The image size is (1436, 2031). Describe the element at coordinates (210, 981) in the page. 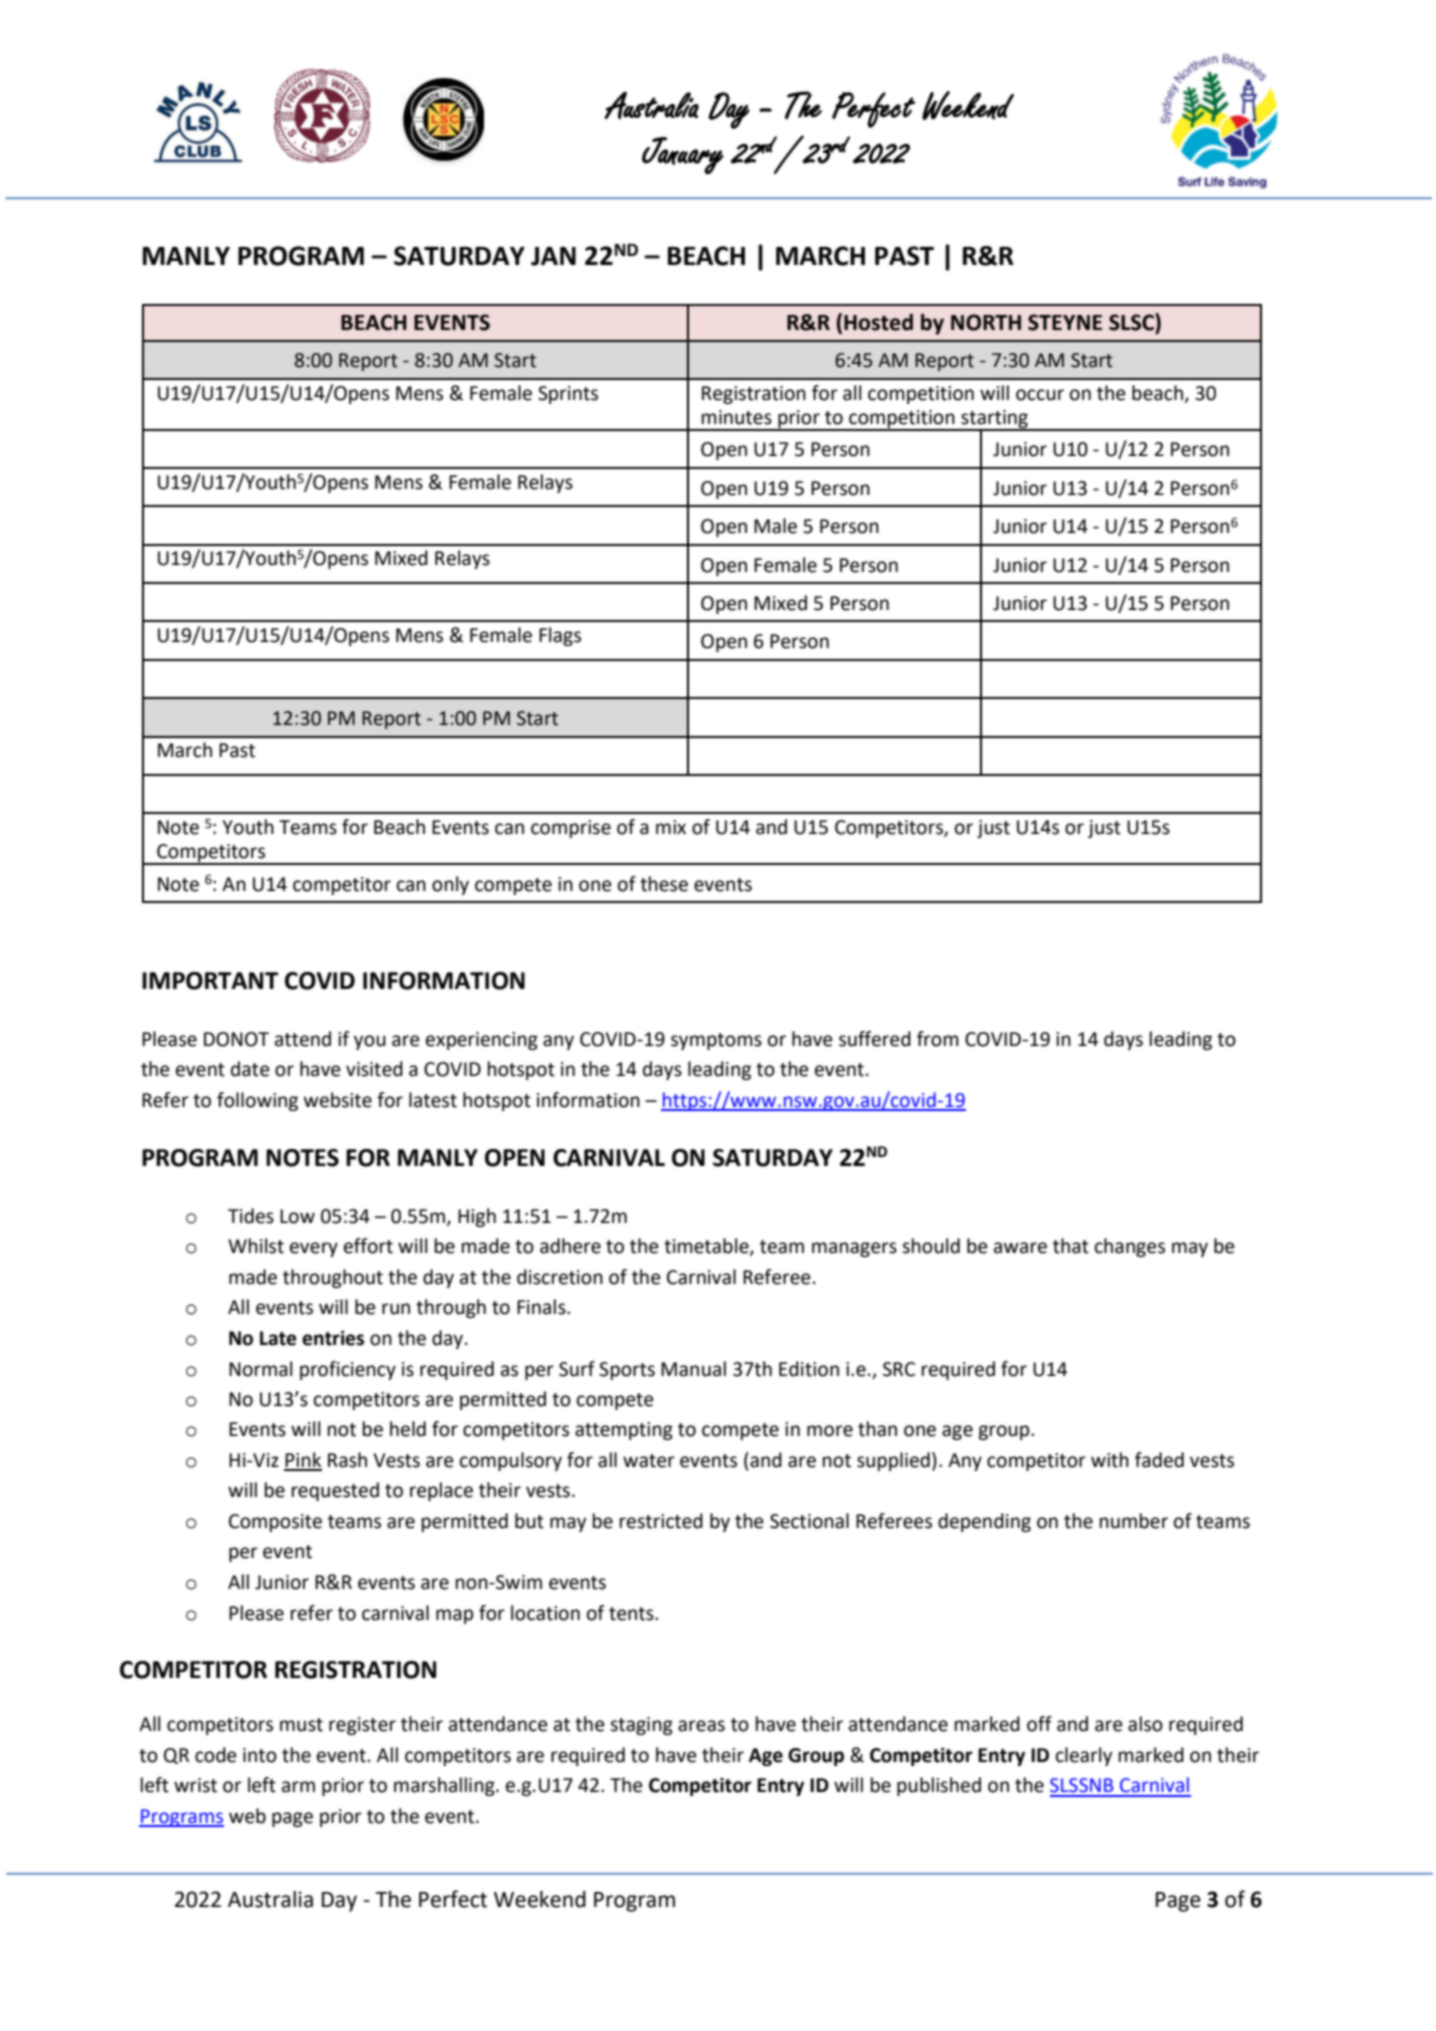

I see `IMPORTANT` at that location.
